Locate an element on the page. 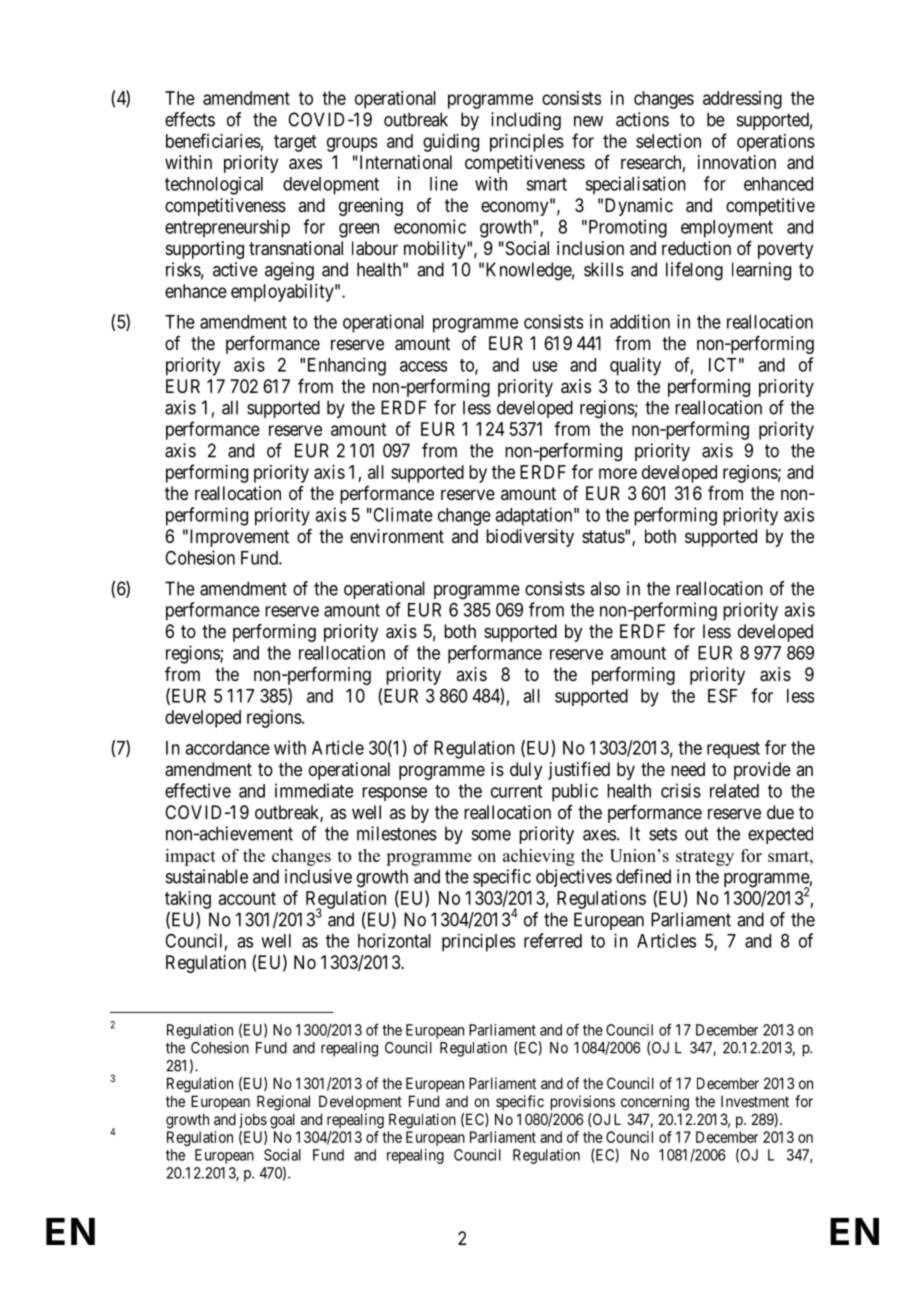 Image resolution: width=924 pixels, height=1308 pixels. target is located at coordinates (295, 143).
